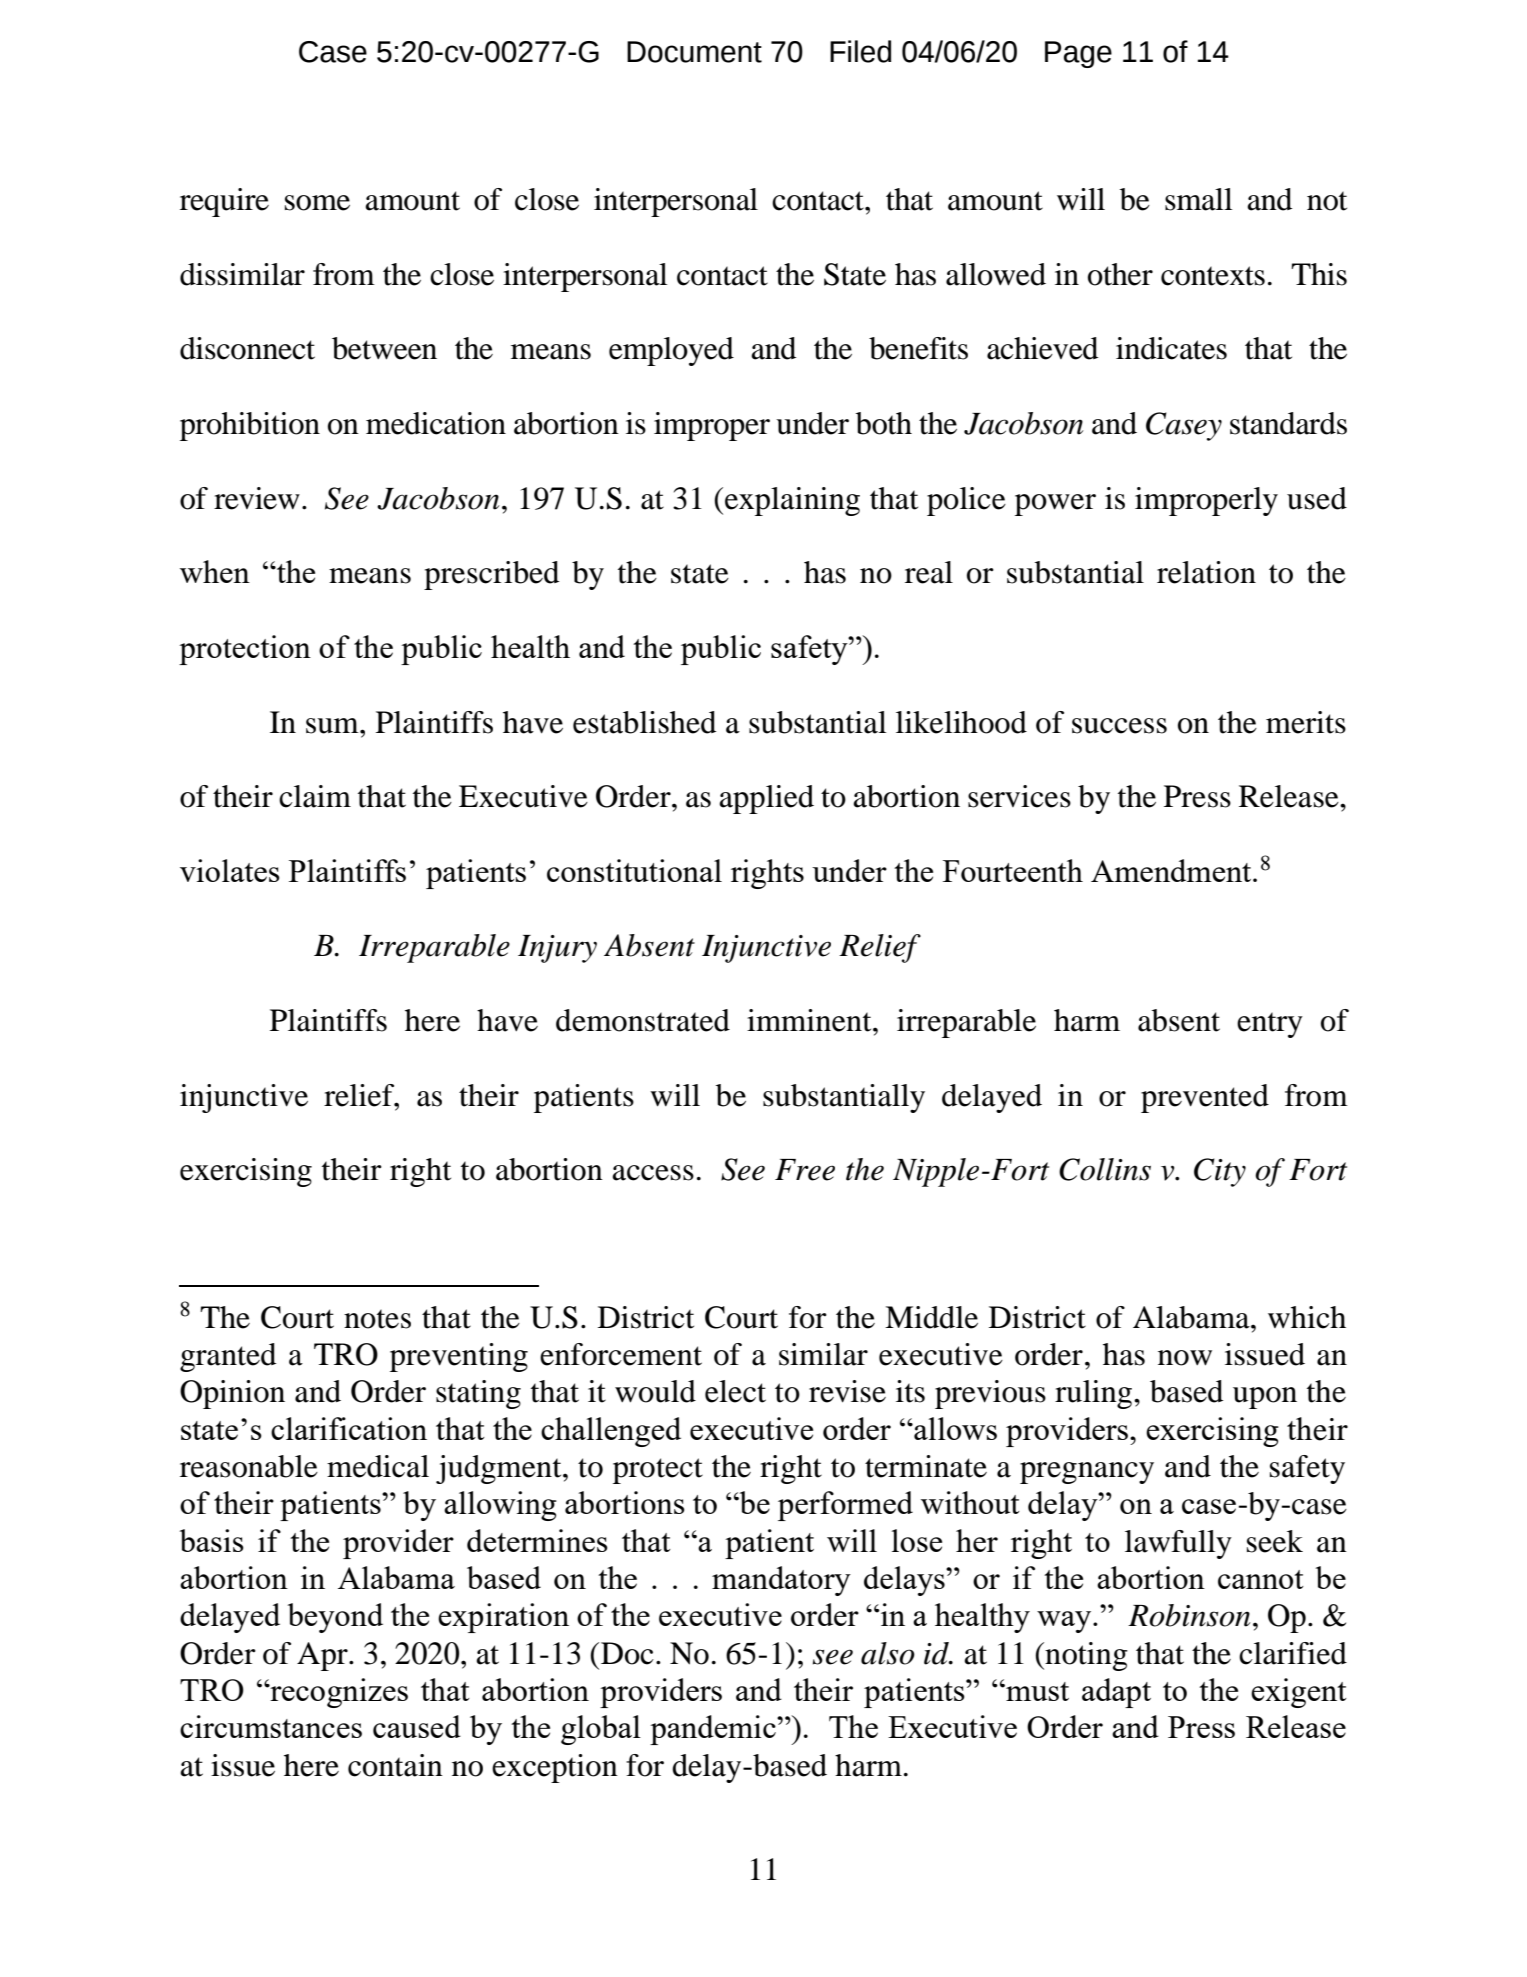  What do you see at coordinates (694, 52) in the page?
I see `Document` at bounding box center [694, 52].
